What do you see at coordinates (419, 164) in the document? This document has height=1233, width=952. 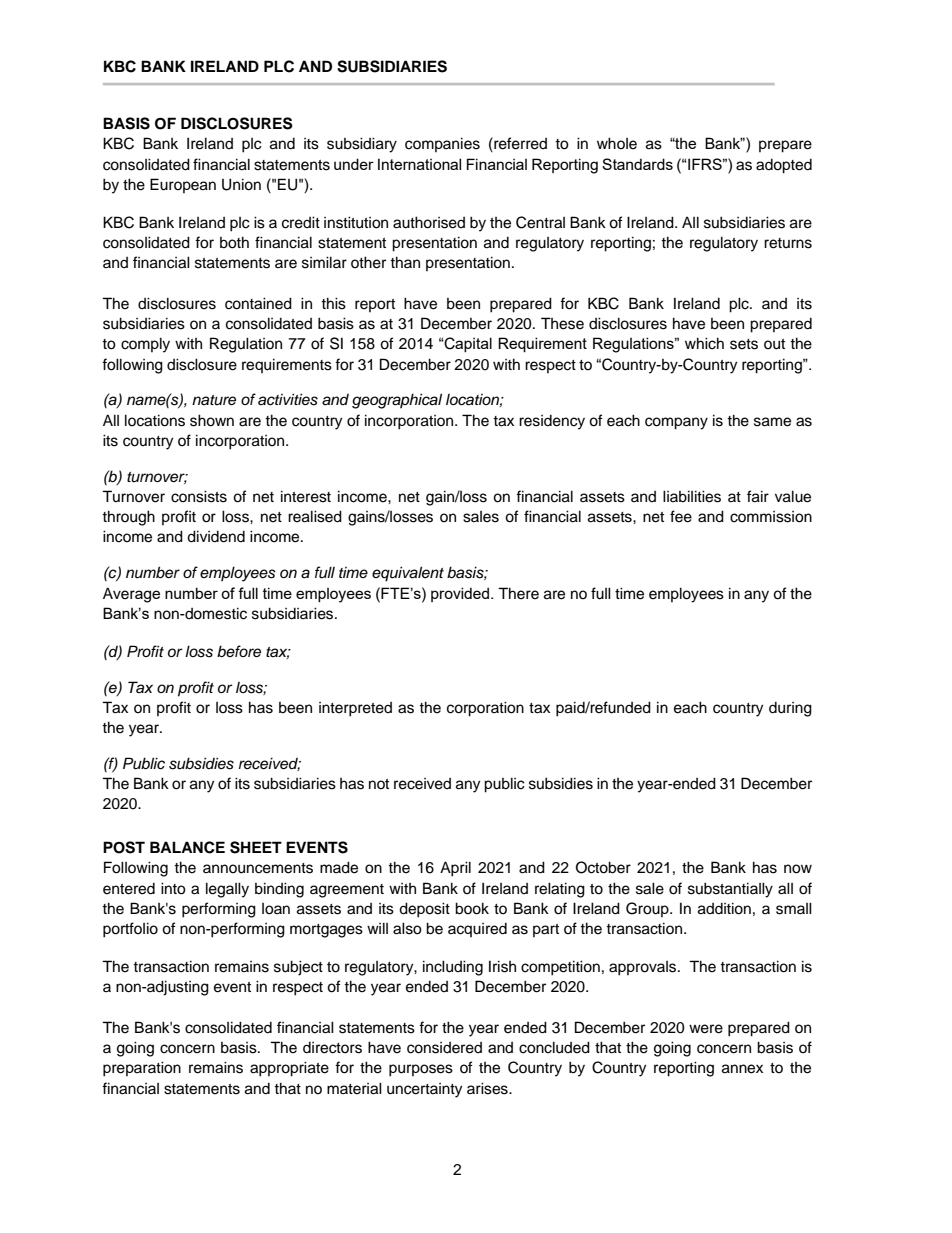 I see `International` at bounding box center [419, 164].
